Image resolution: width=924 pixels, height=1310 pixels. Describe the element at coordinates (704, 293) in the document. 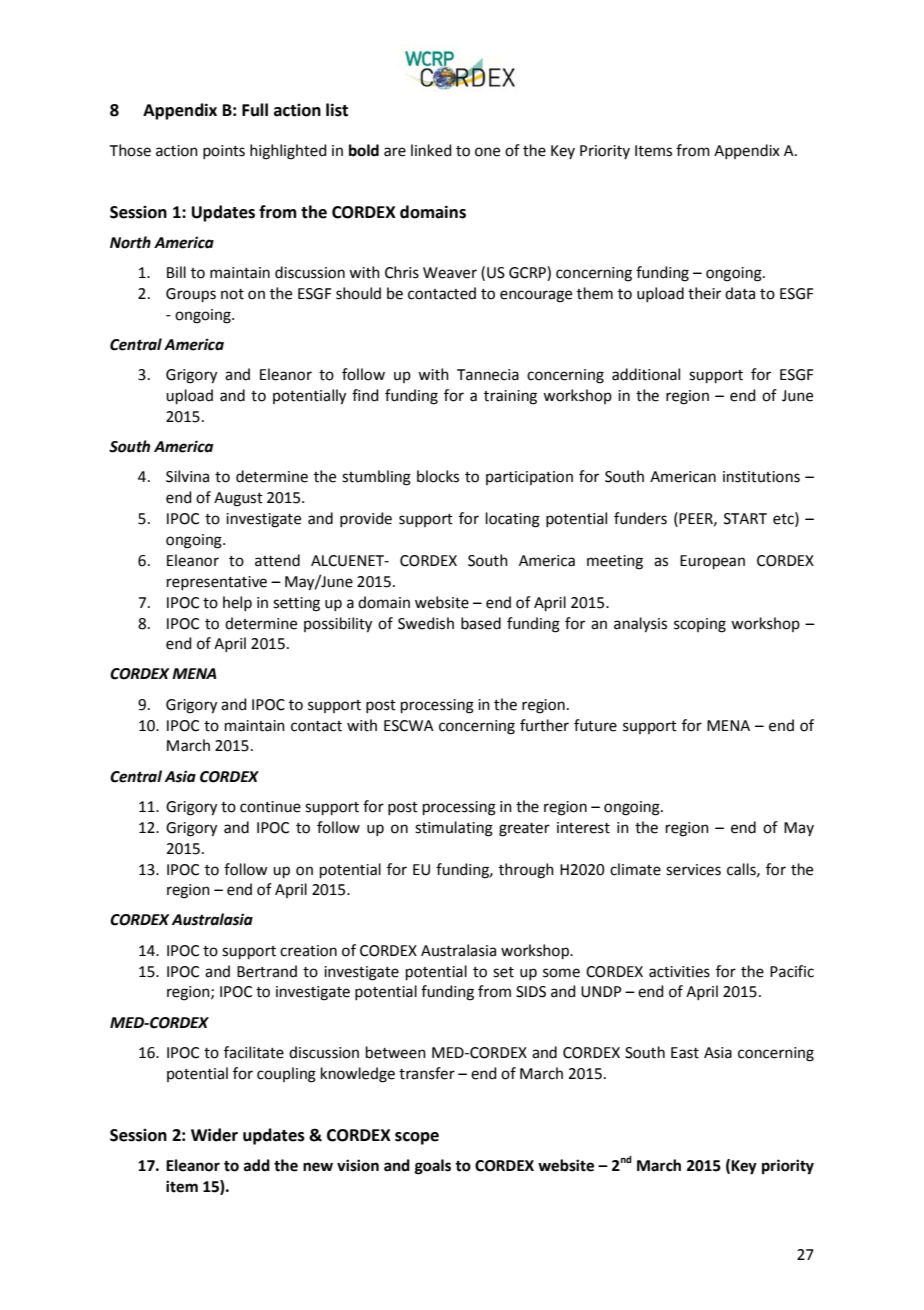

I see `their` at that location.
